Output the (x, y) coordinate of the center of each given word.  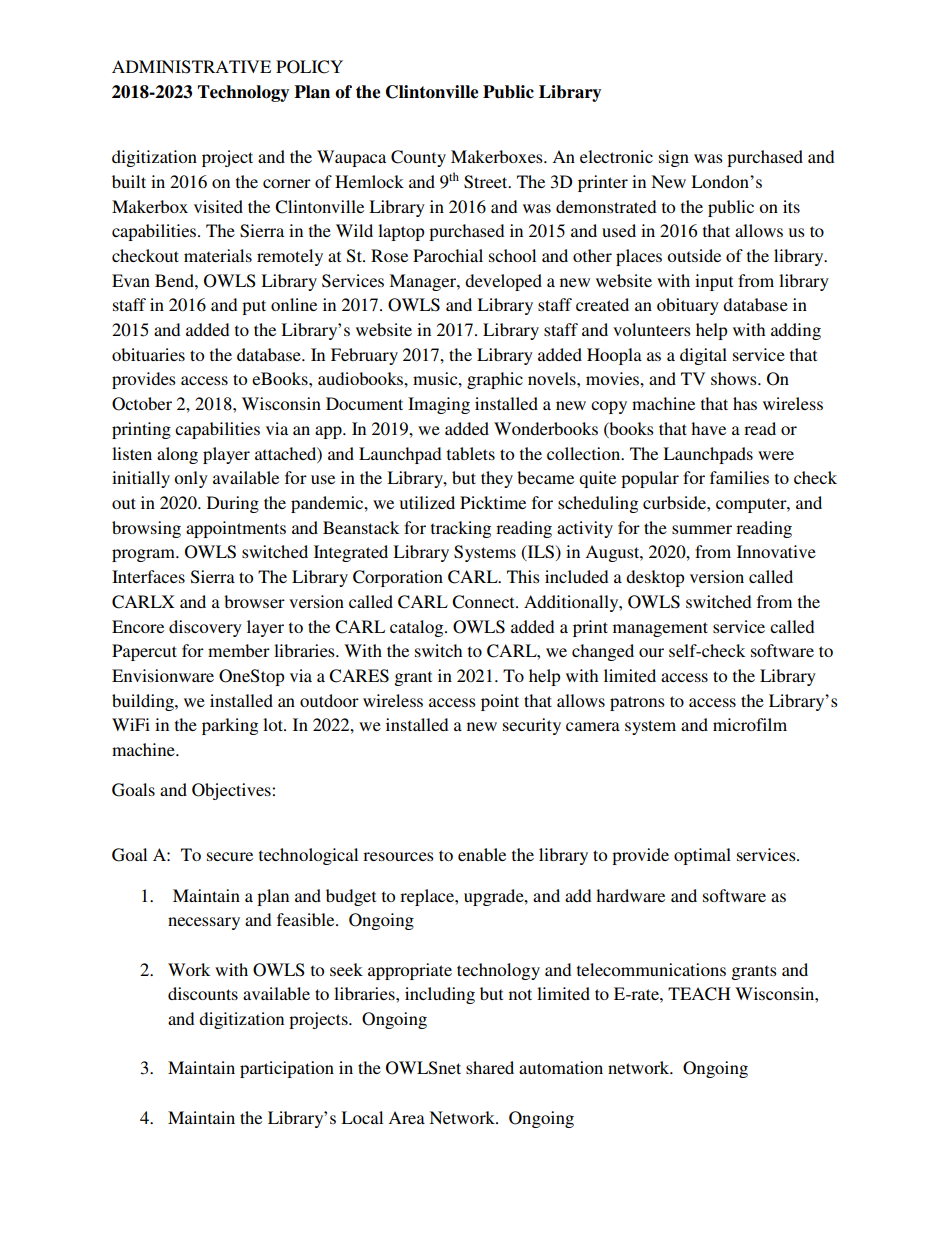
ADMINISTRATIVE (191, 67)
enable (482, 854)
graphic (495, 380)
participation (287, 1069)
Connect (484, 602)
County (418, 158)
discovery (205, 628)
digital (703, 356)
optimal (702, 856)
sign (674, 158)
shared (490, 1067)
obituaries (148, 354)
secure (230, 856)
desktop (655, 578)
